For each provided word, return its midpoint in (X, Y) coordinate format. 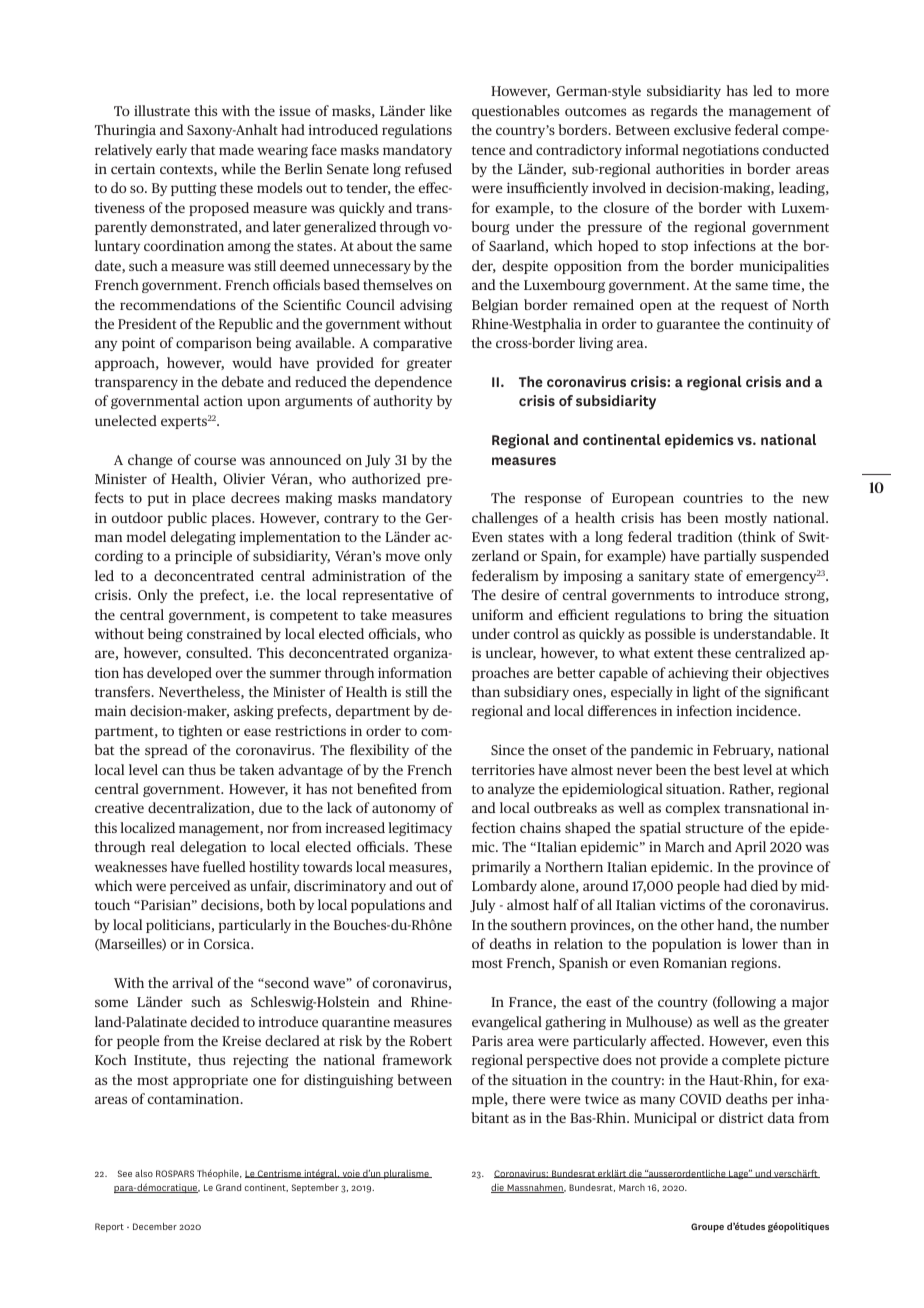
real (163, 846)
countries (713, 497)
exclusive (702, 129)
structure (714, 828)
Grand (228, 1187)
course (215, 461)
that (203, 149)
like (441, 110)
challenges (505, 519)
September (315, 1188)
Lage (739, 1174)
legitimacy (420, 829)
